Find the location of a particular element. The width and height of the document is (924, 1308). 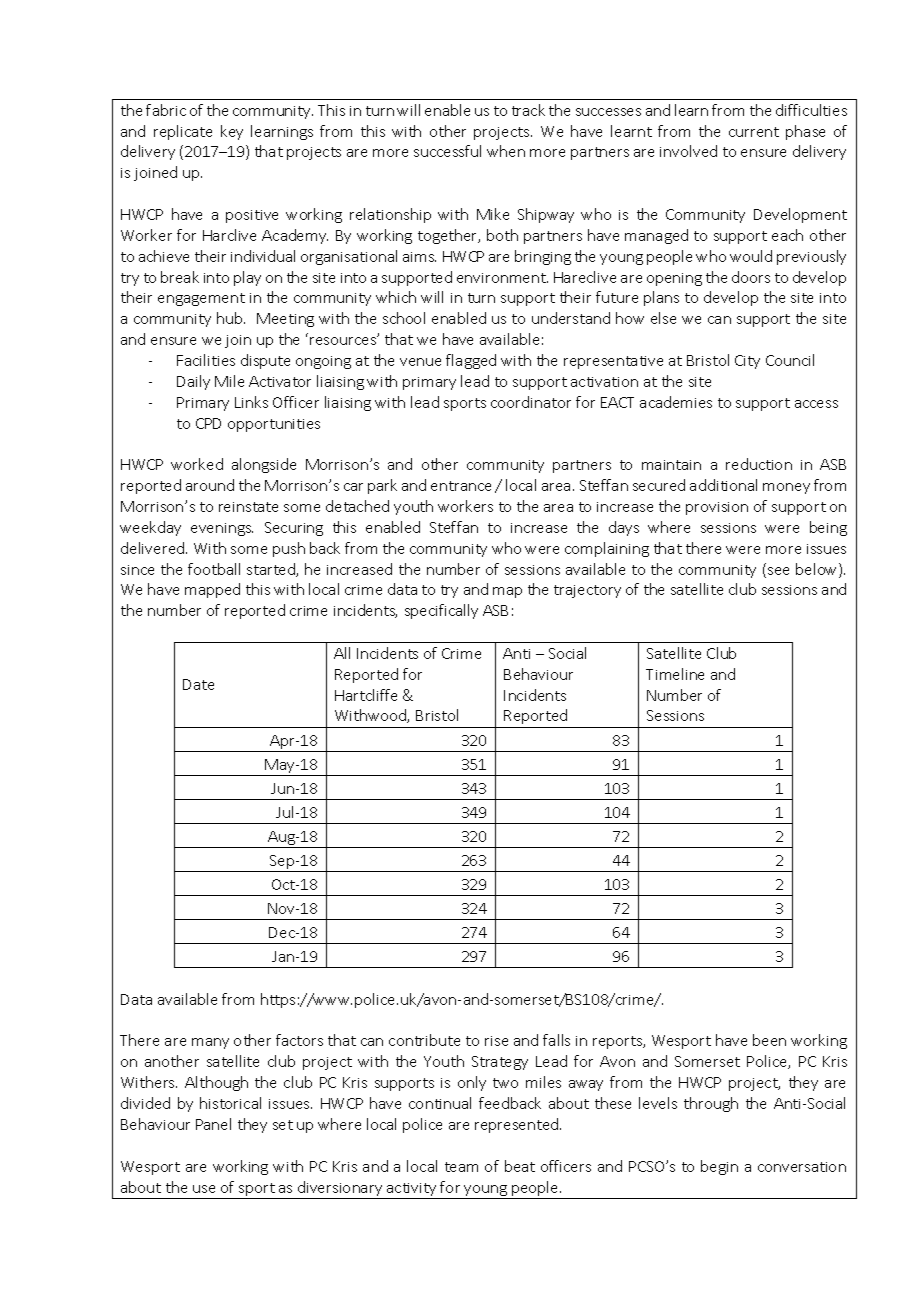

when is located at coordinates (506, 151).
